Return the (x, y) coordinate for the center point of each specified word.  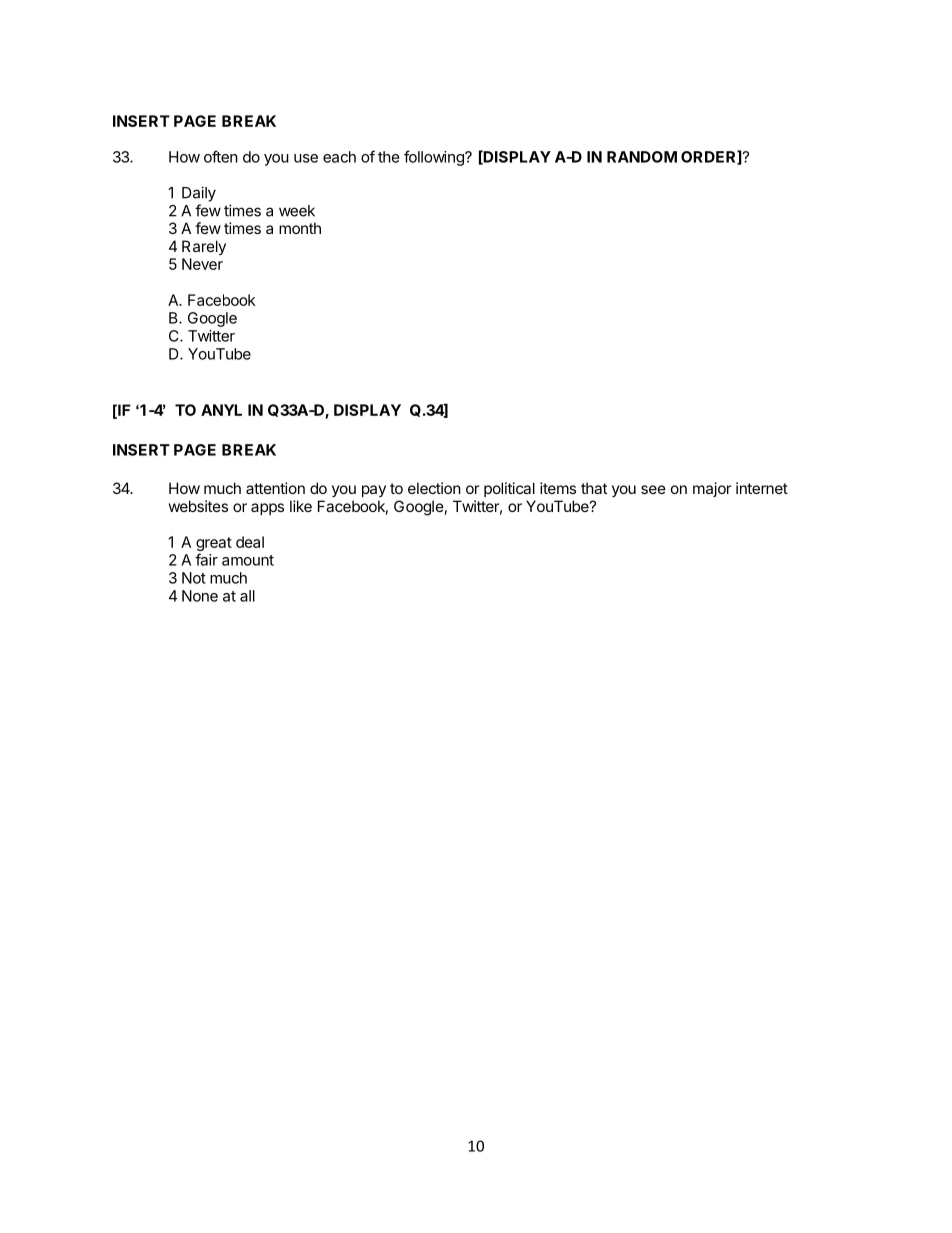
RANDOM (642, 157)
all (247, 596)
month (300, 228)
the (389, 157)
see (653, 489)
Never (202, 264)
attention (275, 488)
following (435, 158)
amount (248, 560)
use (306, 158)
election (434, 488)
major (712, 489)
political (509, 489)
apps (267, 509)
